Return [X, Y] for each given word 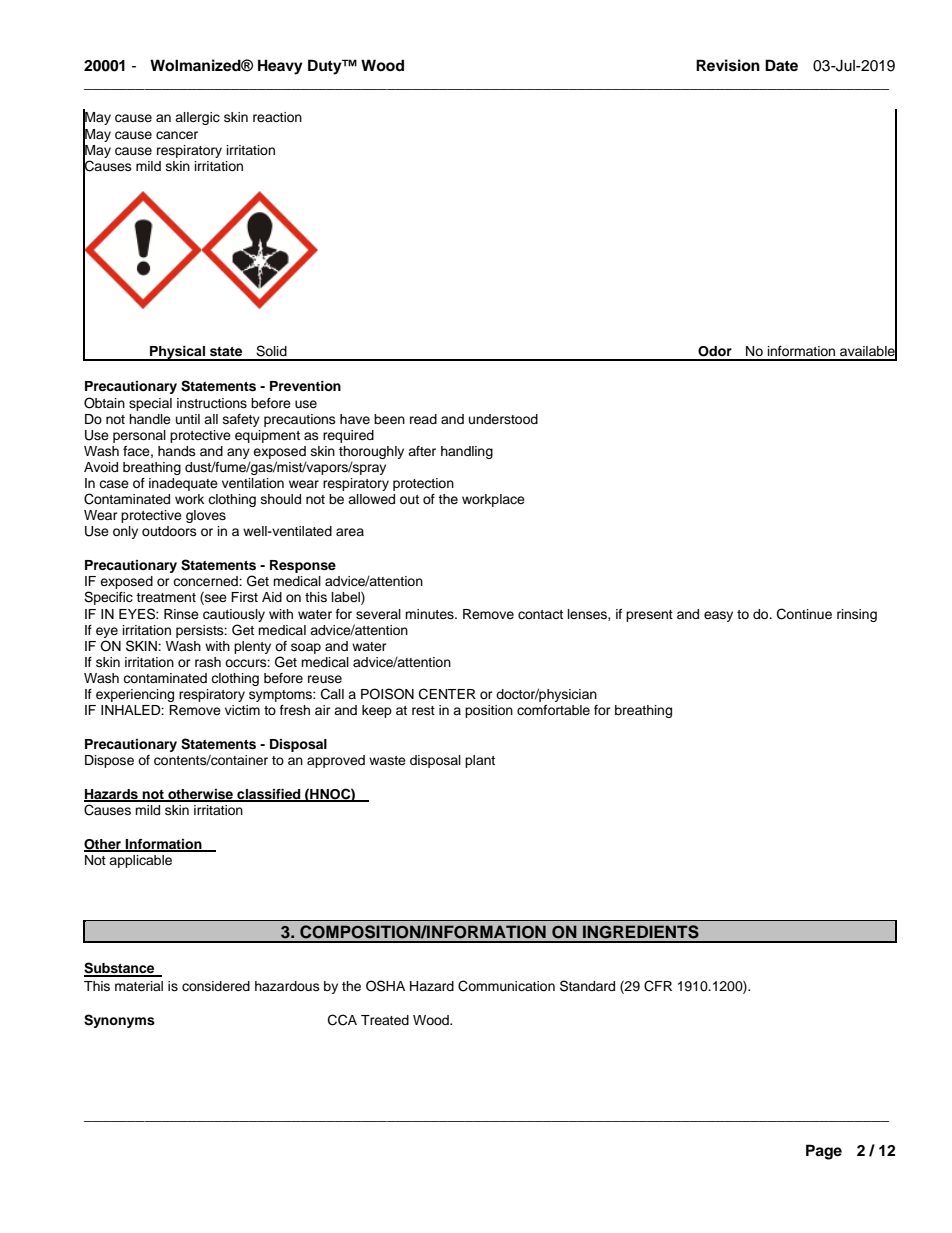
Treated [385, 1020]
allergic [197, 118]
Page [824, 1152]
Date [781, 65]
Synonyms [119, 1021]
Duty [326, 67]
